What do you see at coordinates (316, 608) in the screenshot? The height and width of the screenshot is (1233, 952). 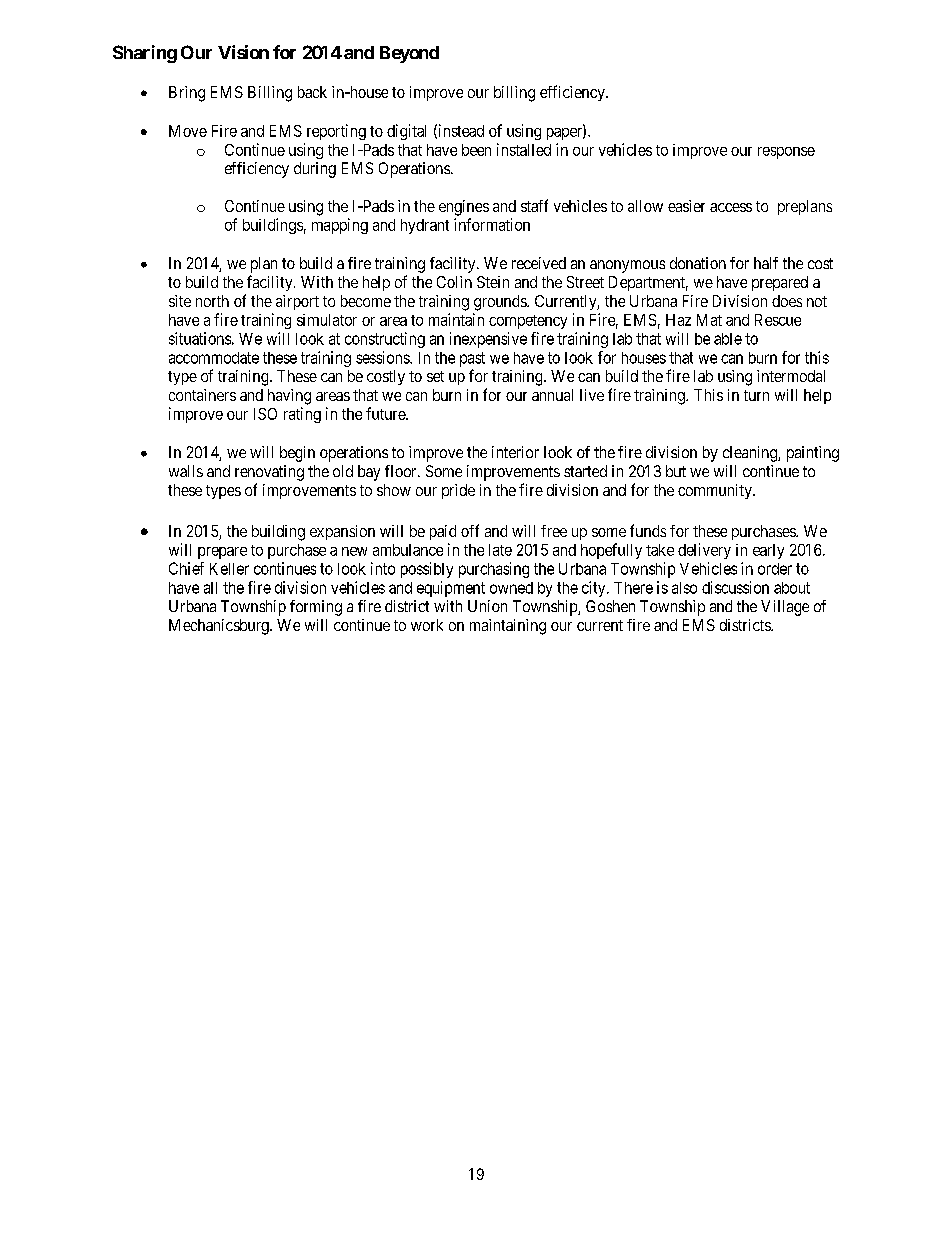 I see `forming` at bounding box center [316, 608].
